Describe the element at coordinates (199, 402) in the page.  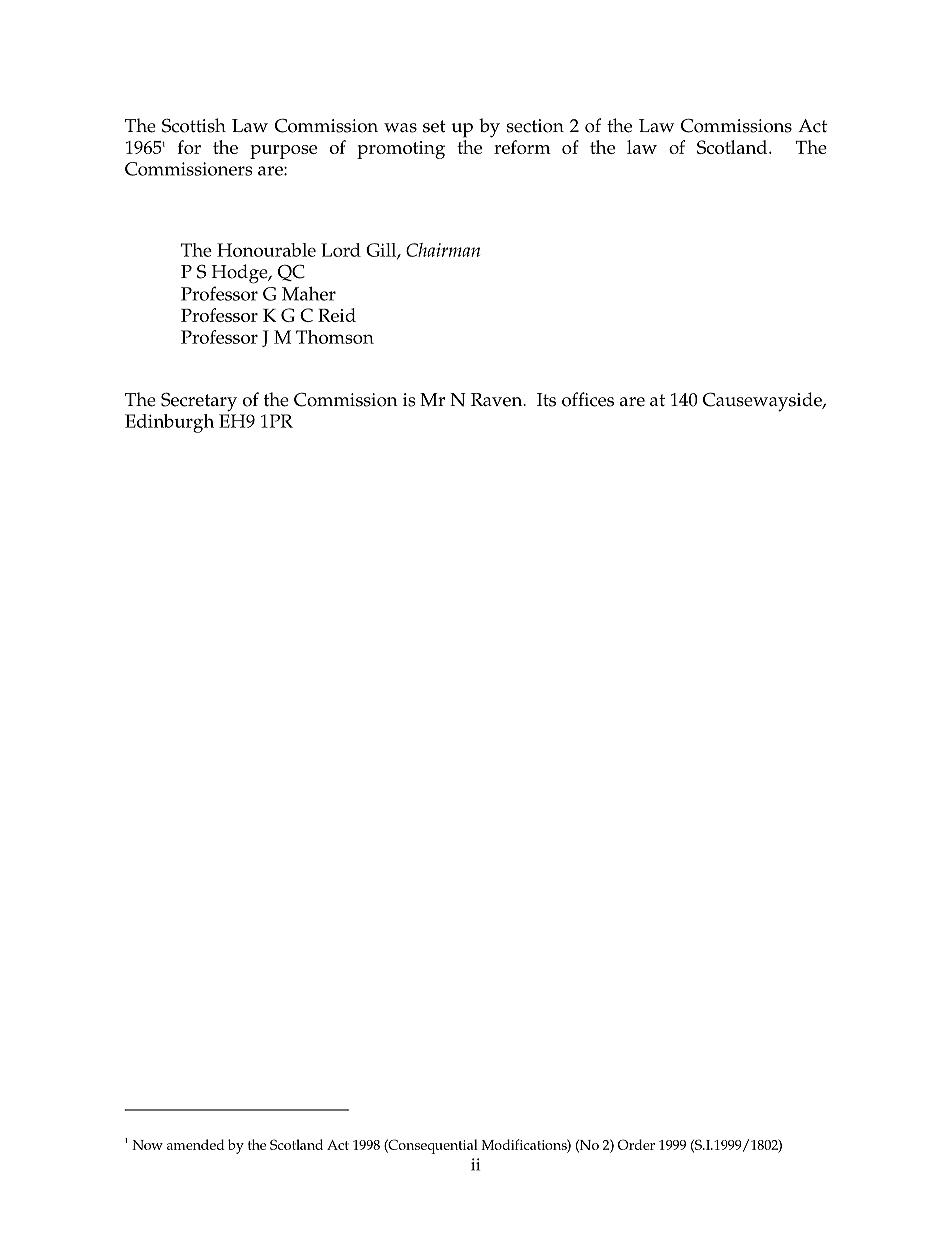
I see `Secretary` at that location.
